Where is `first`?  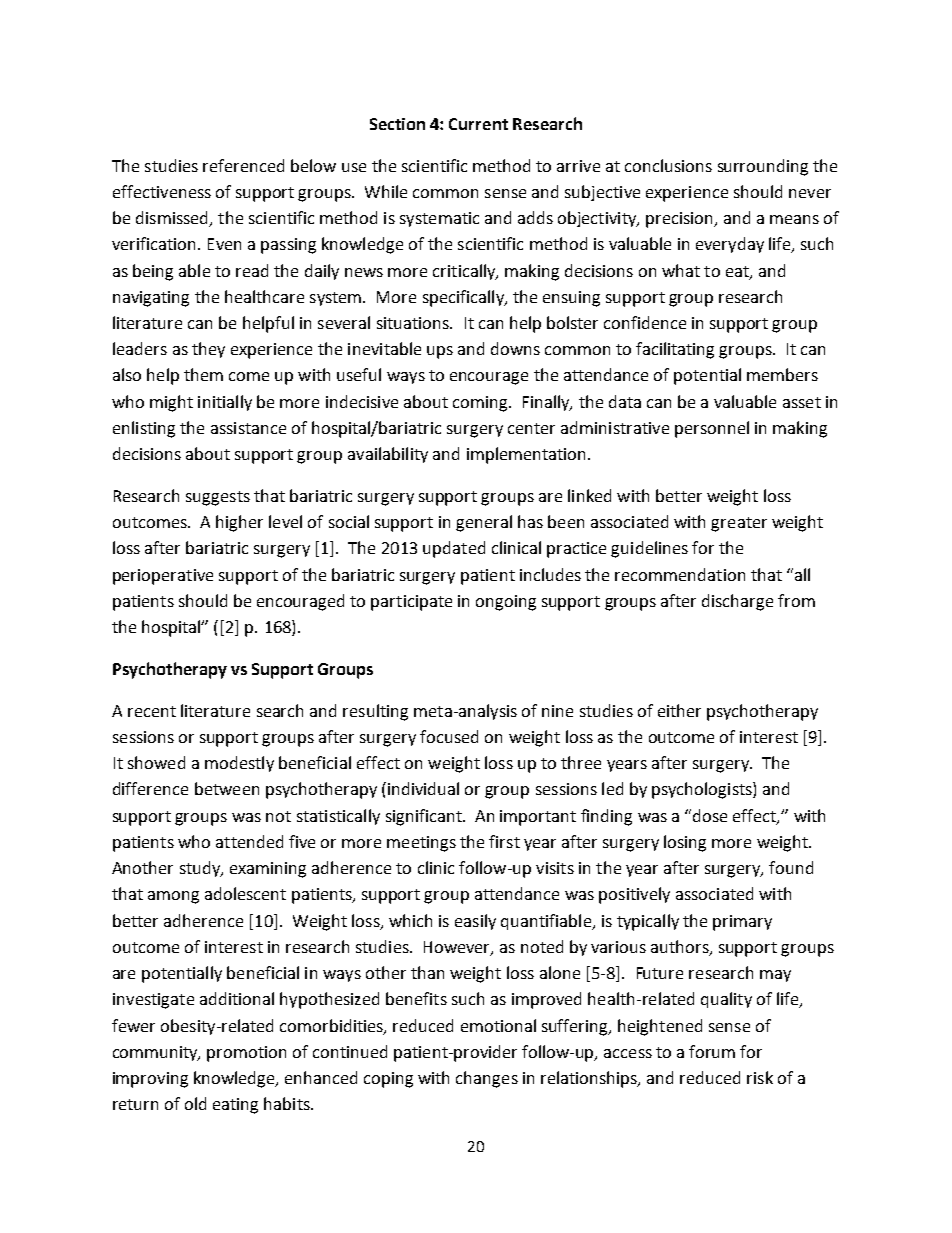
first is located at coordinates (504, 841).
